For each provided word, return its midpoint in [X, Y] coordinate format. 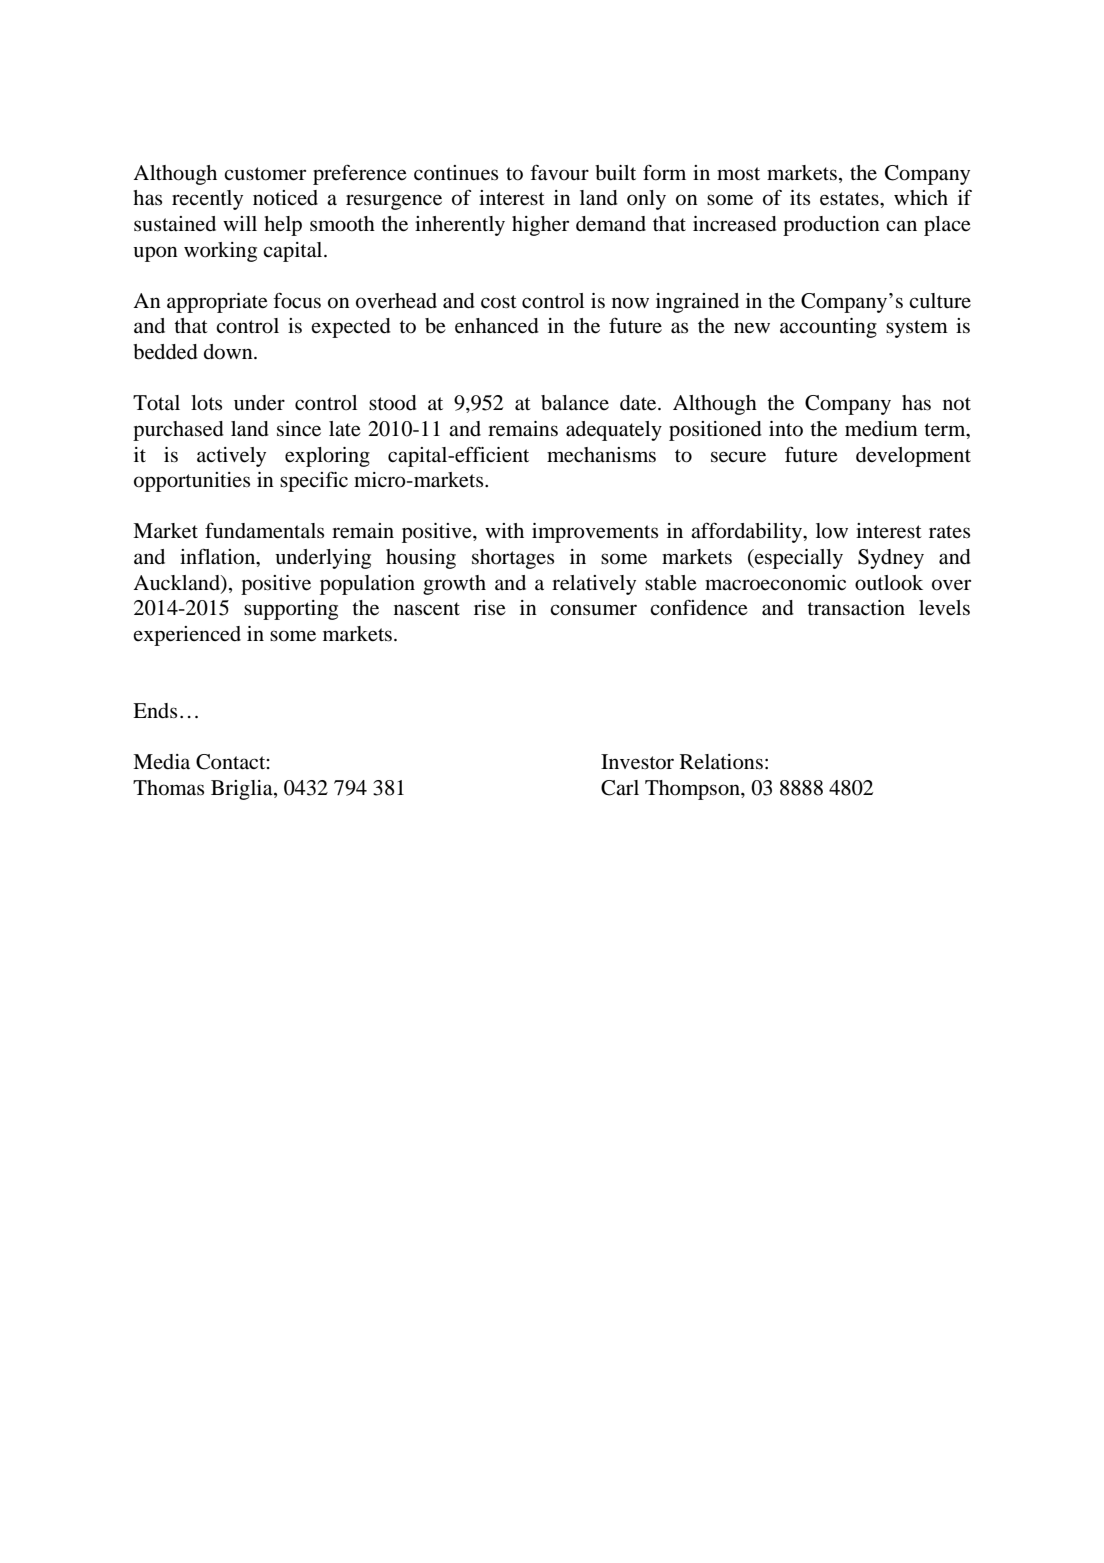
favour [559, 172]
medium [881, 429]
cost [499, 302]
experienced [187, 636]
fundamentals [264, 530]
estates [850, 199]
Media [161, 762]
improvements [595, 533]
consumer [593, 610]
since [299, 429]
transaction [856, 608]
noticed [285, 198]
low [832, 531]
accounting [828, 328]
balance [575, 403]
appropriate [217, 303]
